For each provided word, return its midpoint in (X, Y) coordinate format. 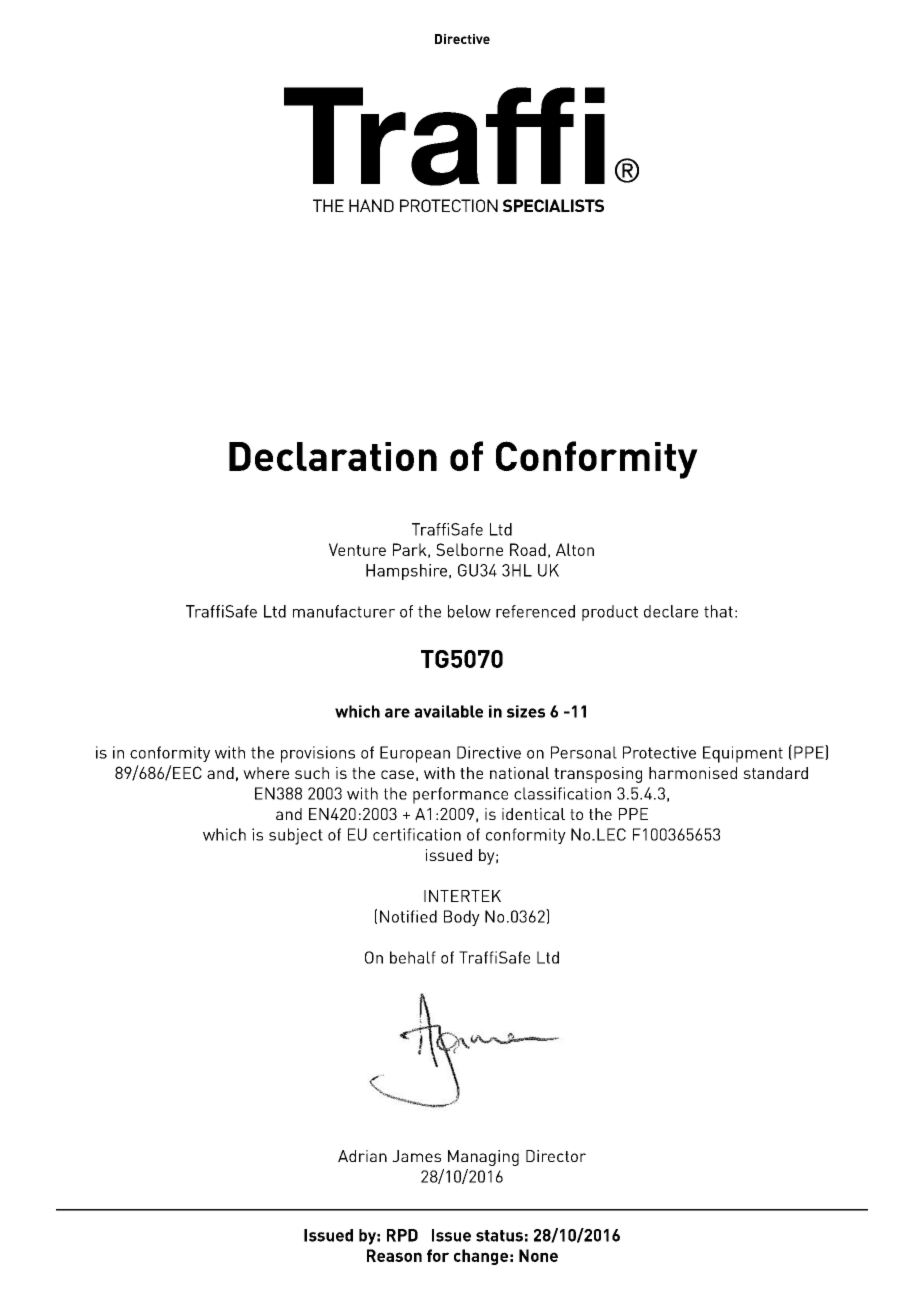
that (718, 611)
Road (528, 549)
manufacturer (344, 611)
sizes (526, 711)
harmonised (693, 773)
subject (296, 836)
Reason (394, 1255)
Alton (575, 549)
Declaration (333, 456)
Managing (483, 1158)
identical (533, 814)
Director (556, 1156)
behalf (413, 957)
